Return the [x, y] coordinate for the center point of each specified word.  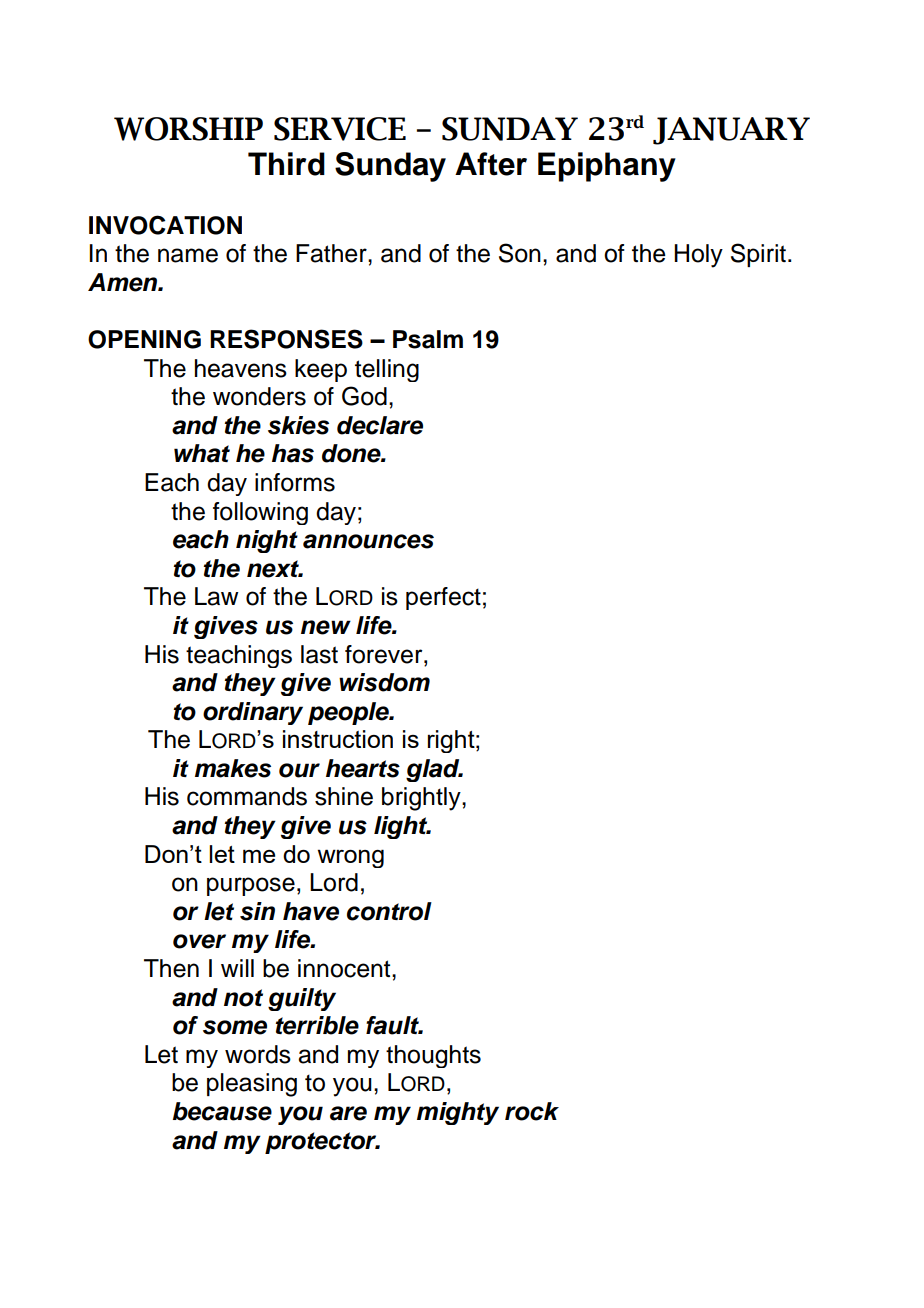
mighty [458, 1113]
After [491, 164]
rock [532, 1111]
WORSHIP [188, 129]
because [222, 1111]
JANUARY [731, 131]
